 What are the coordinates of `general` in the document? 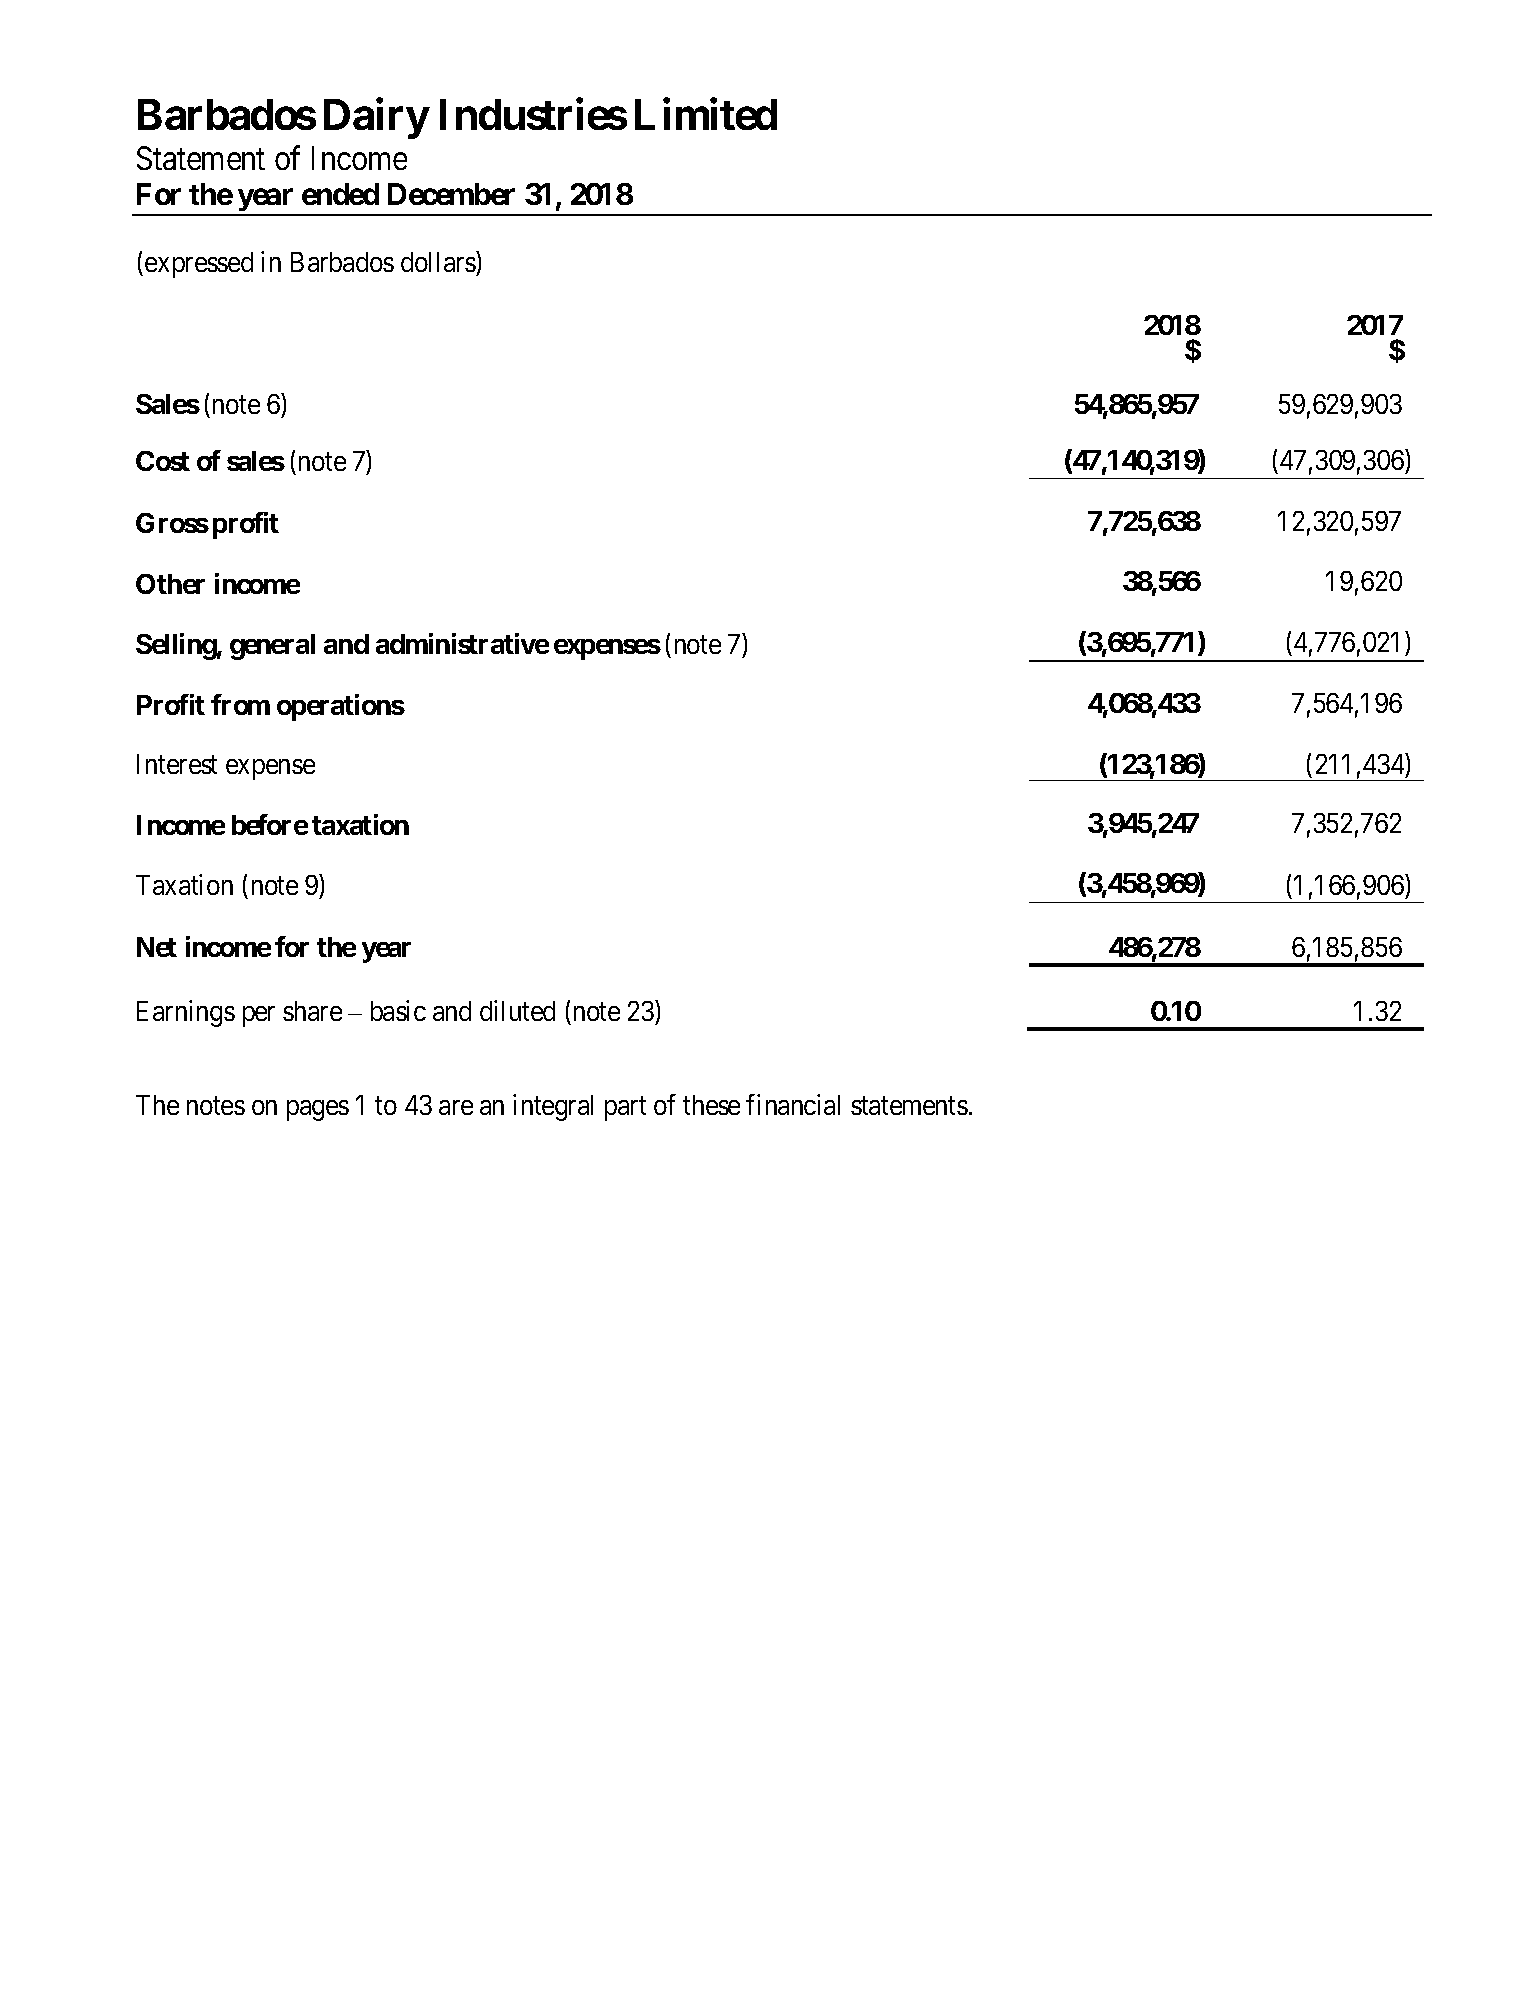 It's located at (272, 647).
